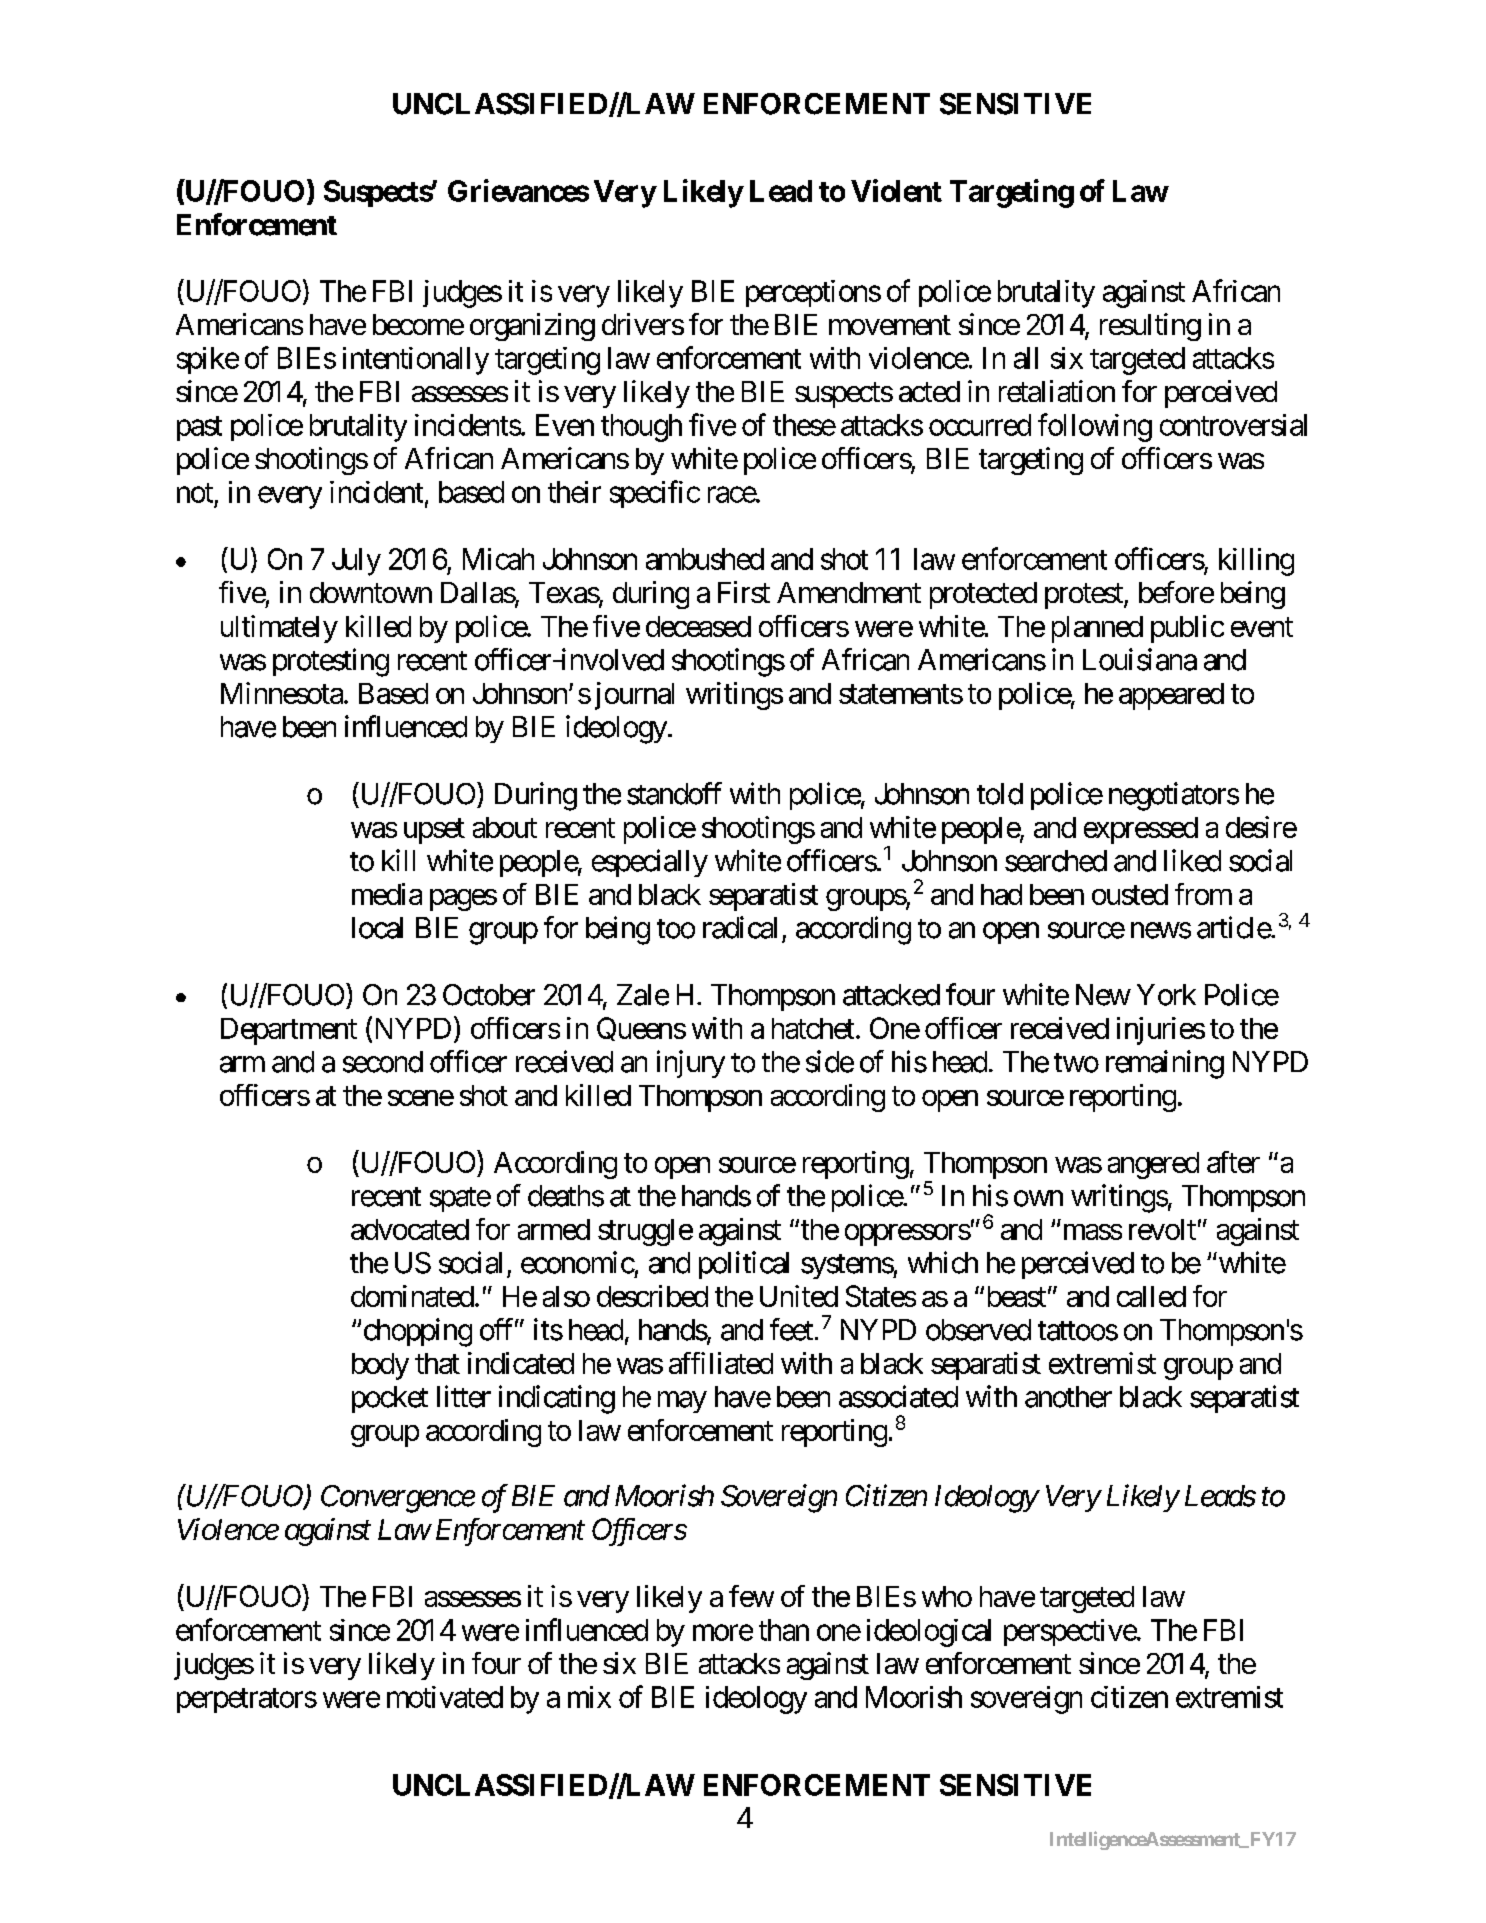  What do you see at coordinates (744, 1265) in the screenshot?
I see `political` at bounding box center [744, 1265].
